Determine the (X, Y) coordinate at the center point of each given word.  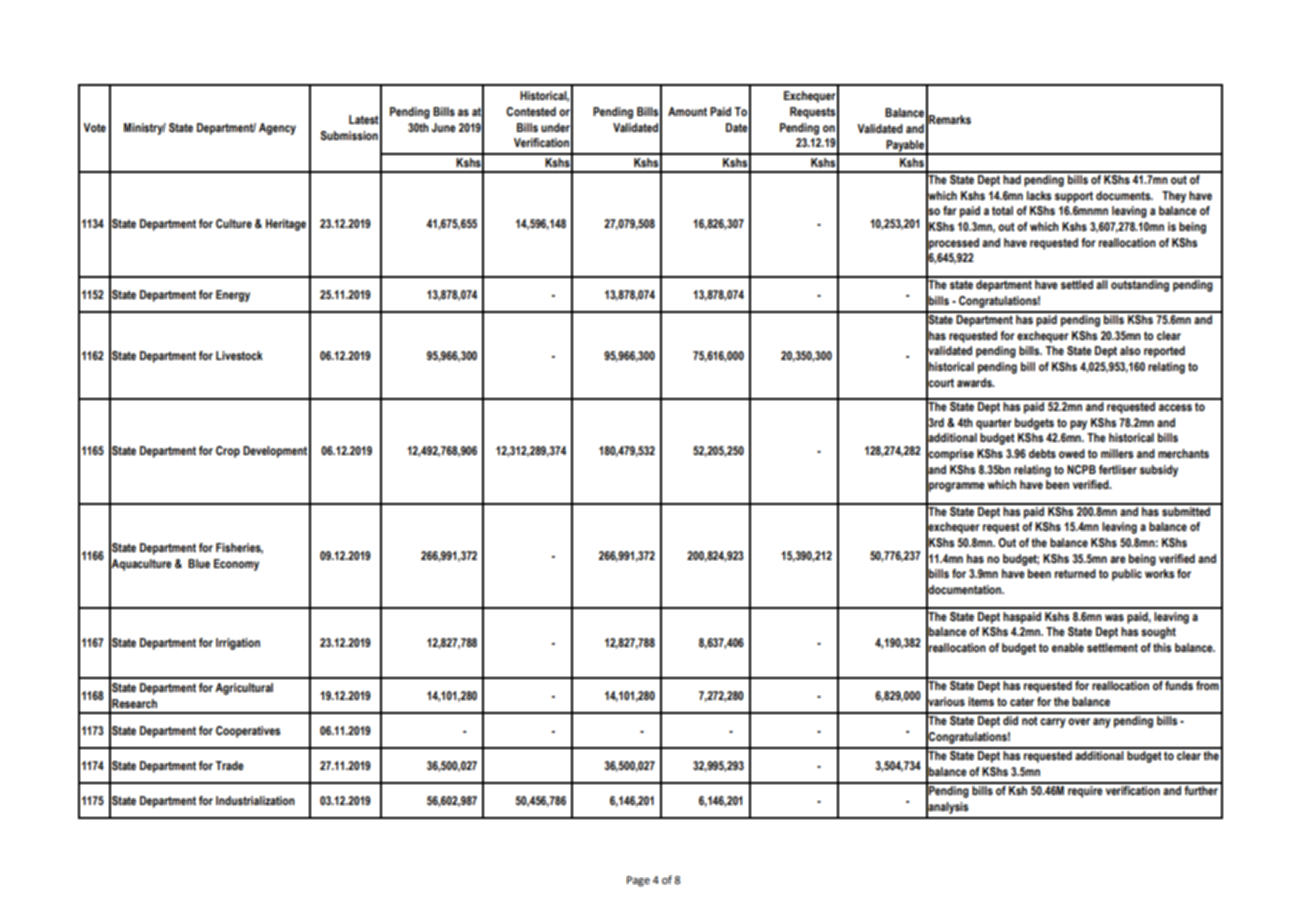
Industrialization (255, 800)
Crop (228, 452)
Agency (277, 129)
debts (1042, 453)
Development (275, 452)
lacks (1039, 195)
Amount (687, 111)
